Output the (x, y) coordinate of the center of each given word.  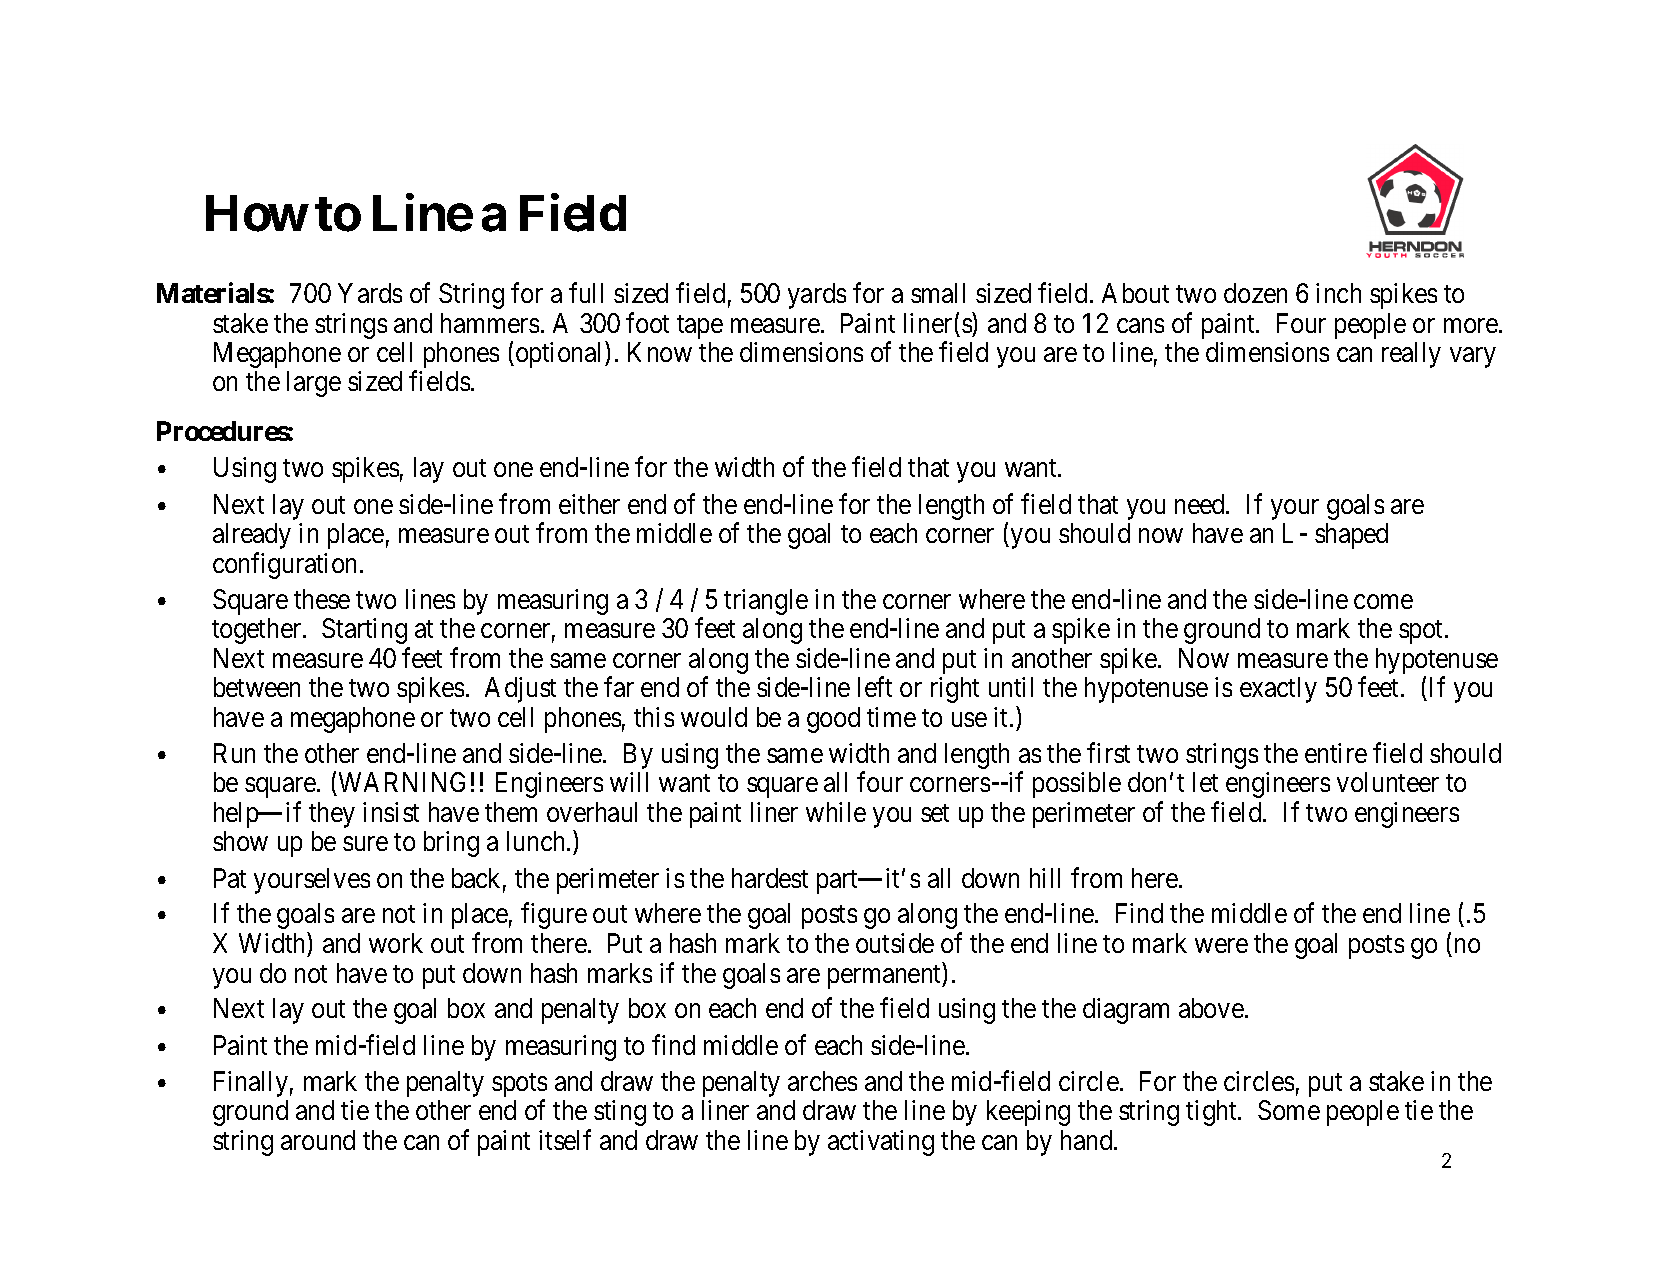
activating (881, 1143)
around (318, 1140)
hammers (490, 323)
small (938, 293)
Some (1289, 1110)
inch (1338, 293)
